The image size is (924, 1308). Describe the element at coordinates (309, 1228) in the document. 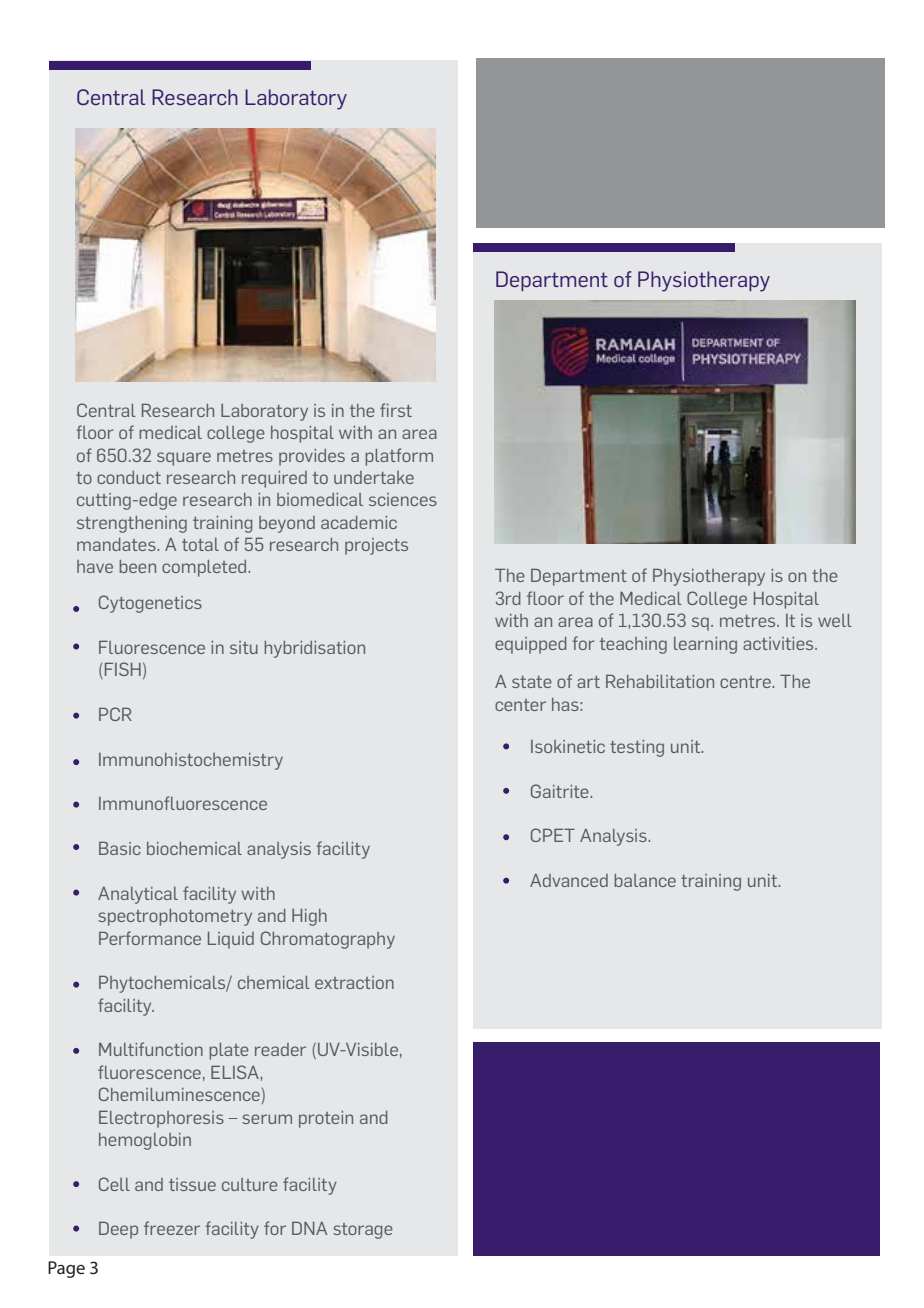

I see `DNA` at that location.
